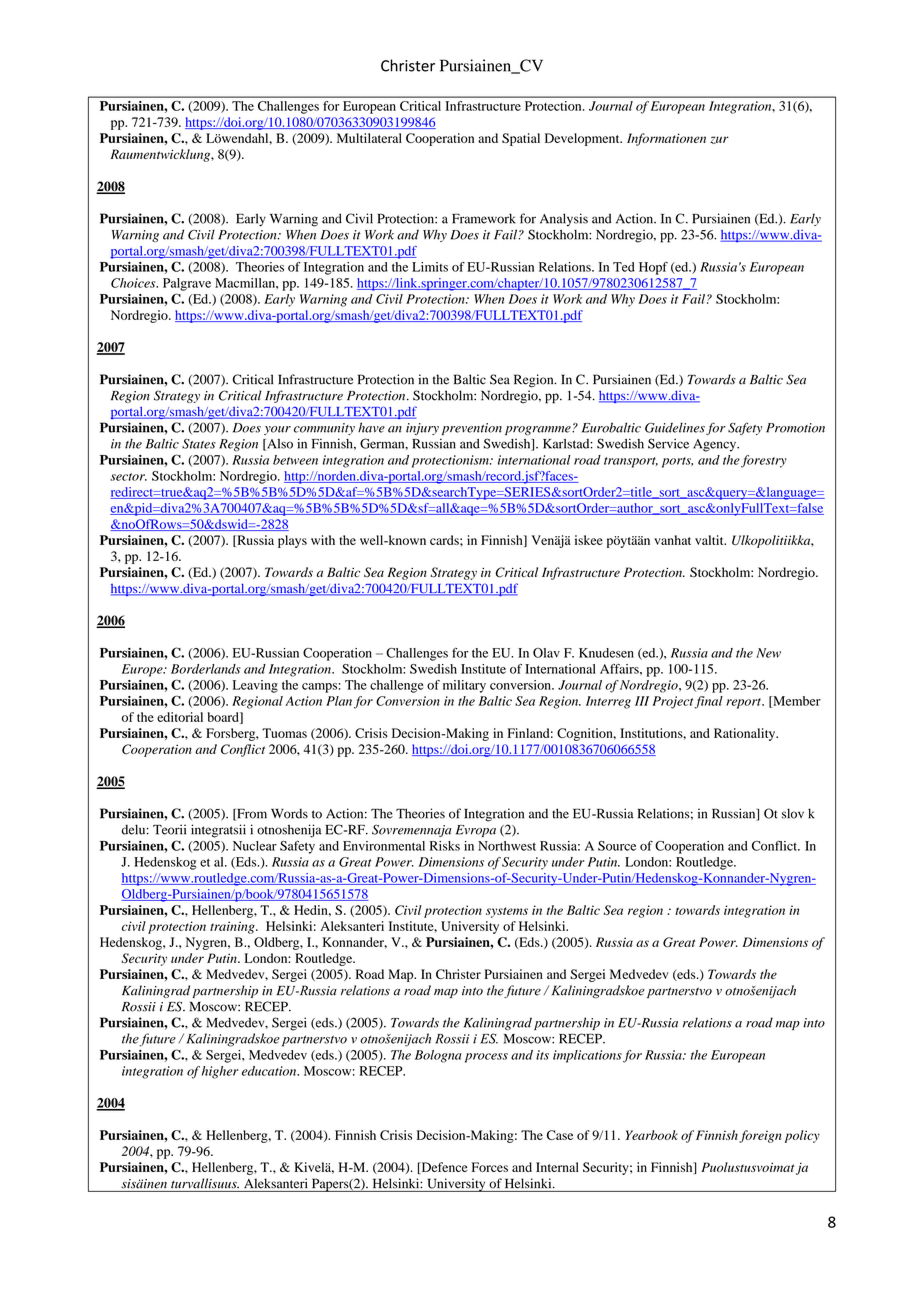 This page has width=924, height=1308. Describe the element at coordinates (472, 429) in the page. I see `prevention` at that location.
